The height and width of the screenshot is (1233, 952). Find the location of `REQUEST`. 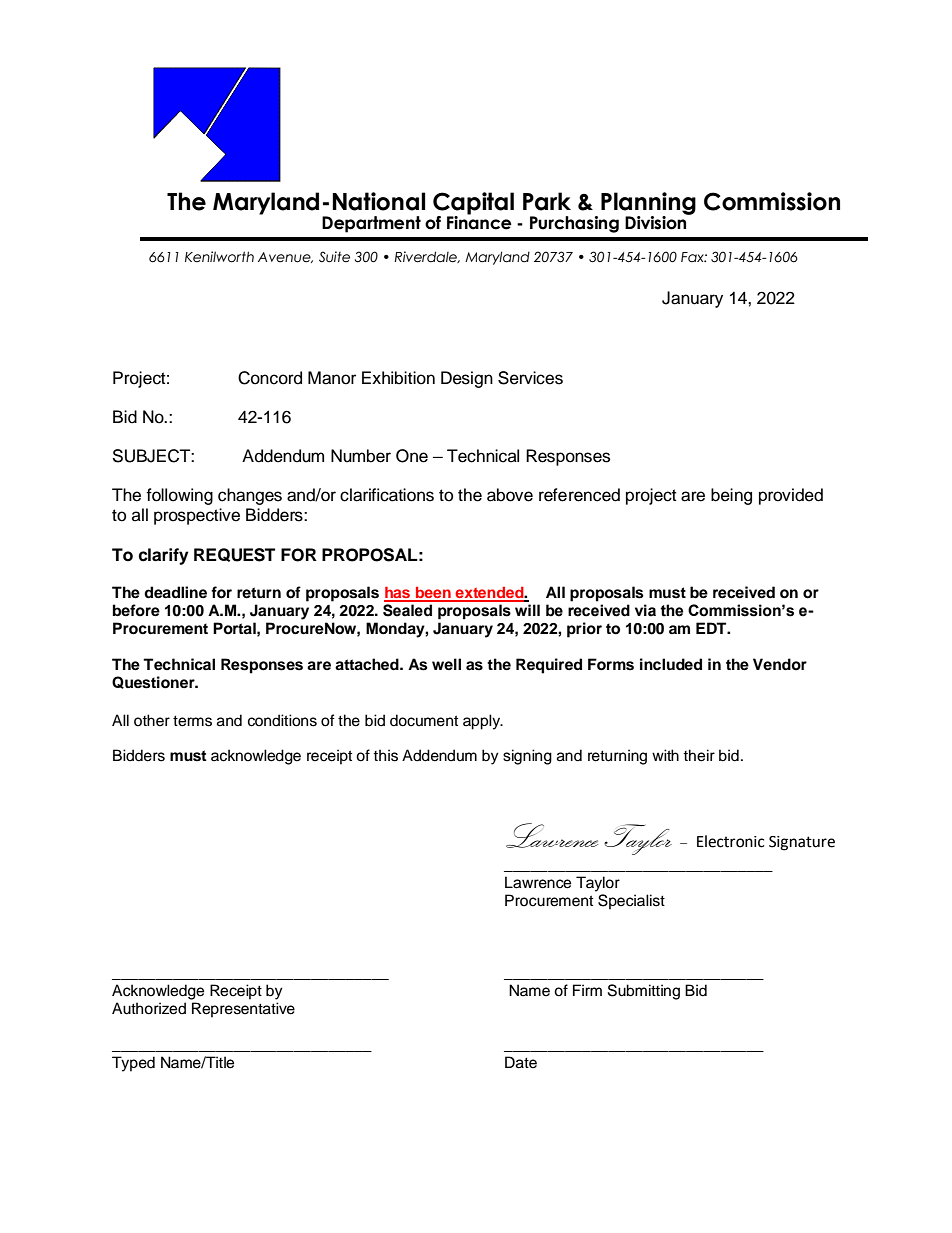

REQUEST is located at coordinates (234, 555).
